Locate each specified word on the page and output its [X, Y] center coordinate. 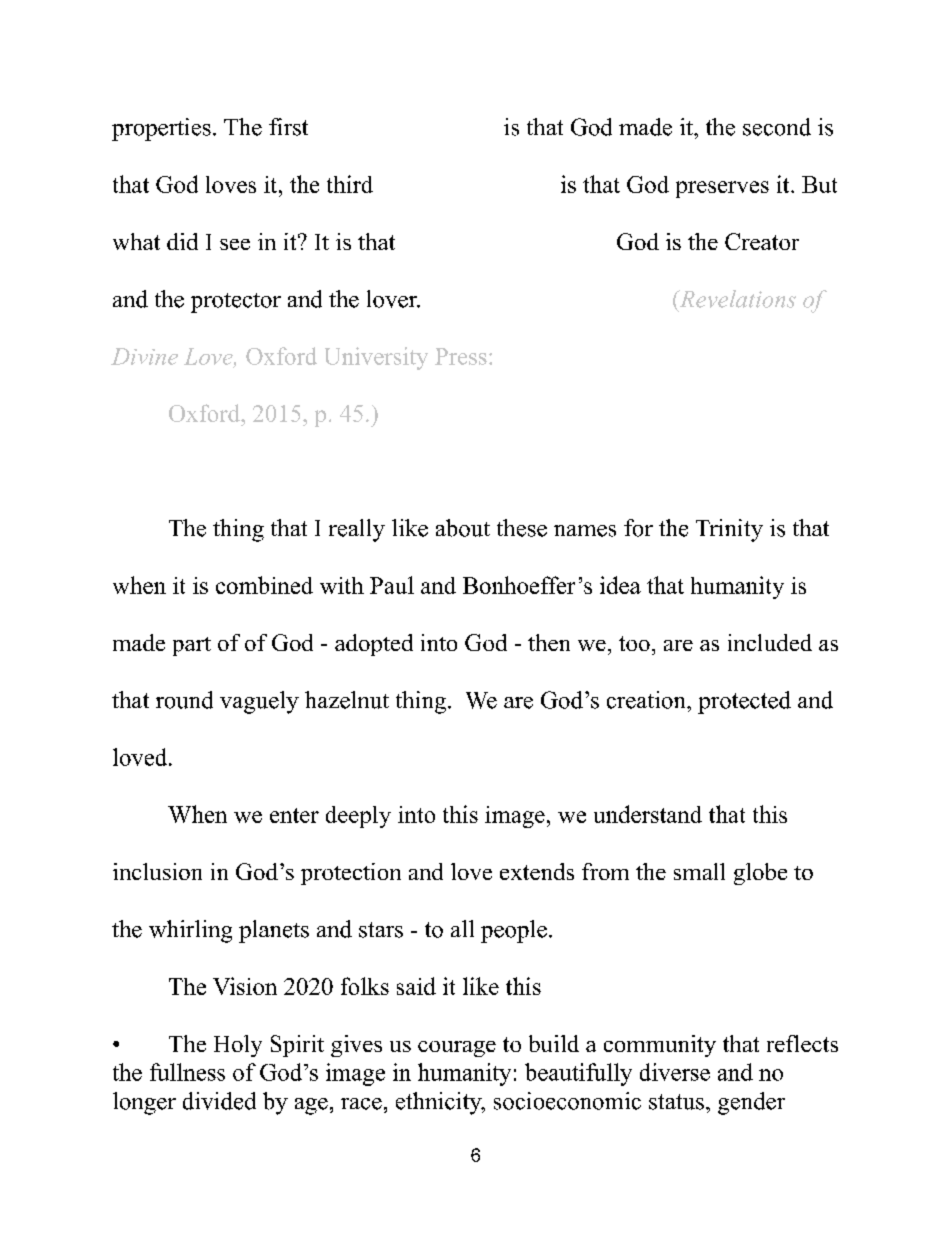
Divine [144, 356]
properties [161, 129]
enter [294, 815]
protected [744, 702]
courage [457, 1049]
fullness [187, 1072]
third [350, 184]
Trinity [729, 530]
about [463, 528]
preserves [722, 189]
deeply [358, 817]
